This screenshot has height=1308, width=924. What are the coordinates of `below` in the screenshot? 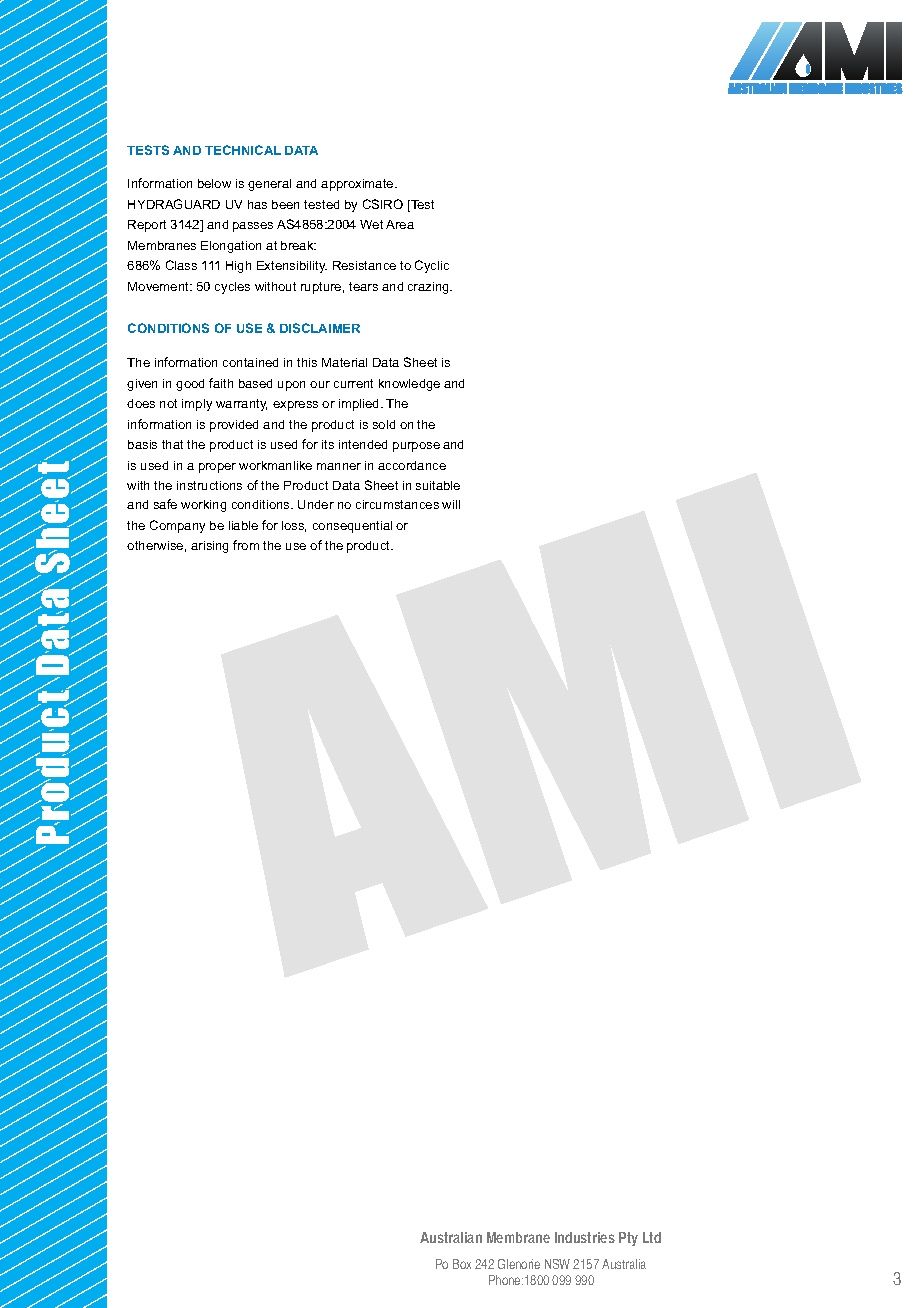 It's located at (214, 183).
